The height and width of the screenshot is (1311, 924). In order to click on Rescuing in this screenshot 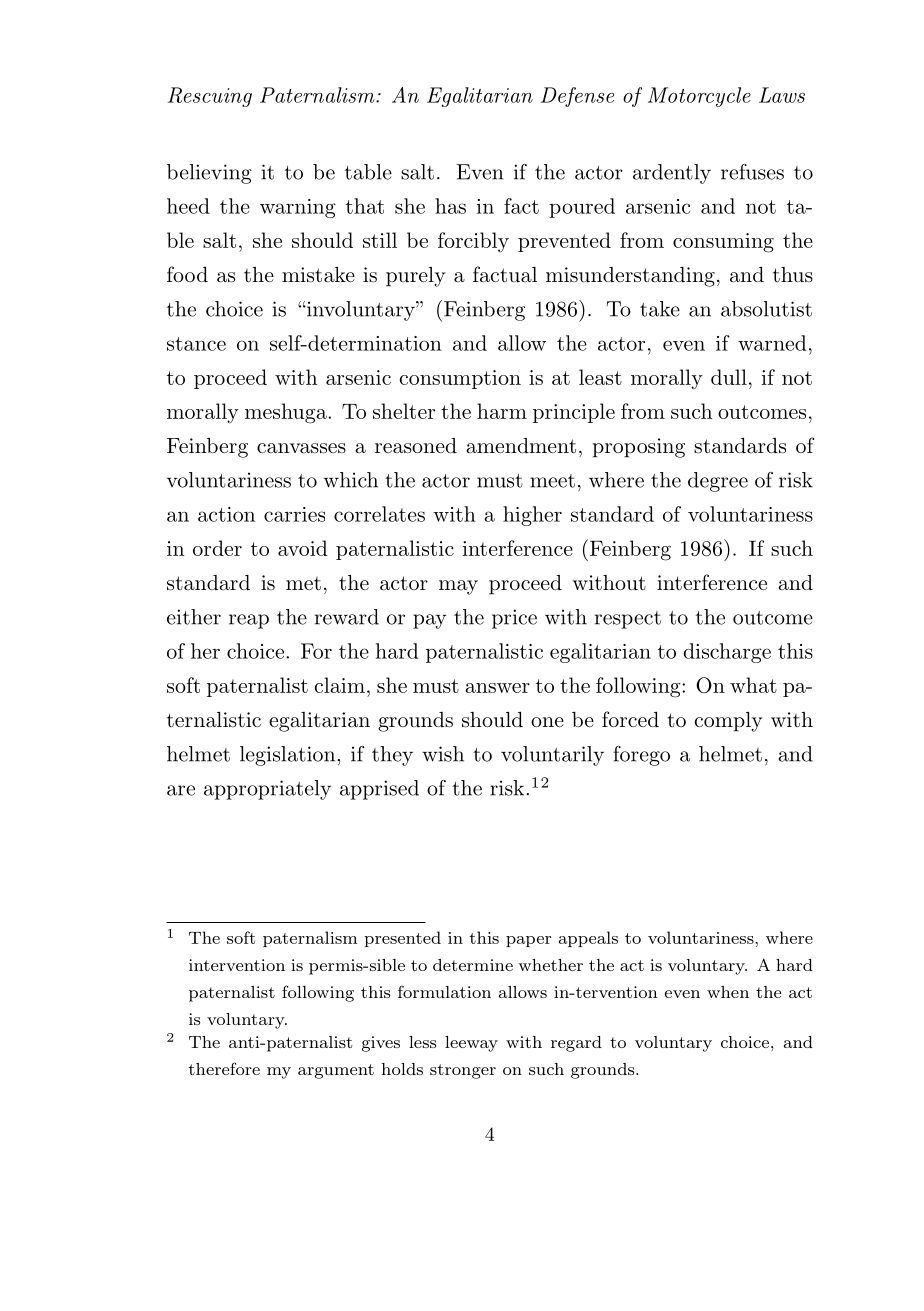, I will do `click(210, 97)`.
